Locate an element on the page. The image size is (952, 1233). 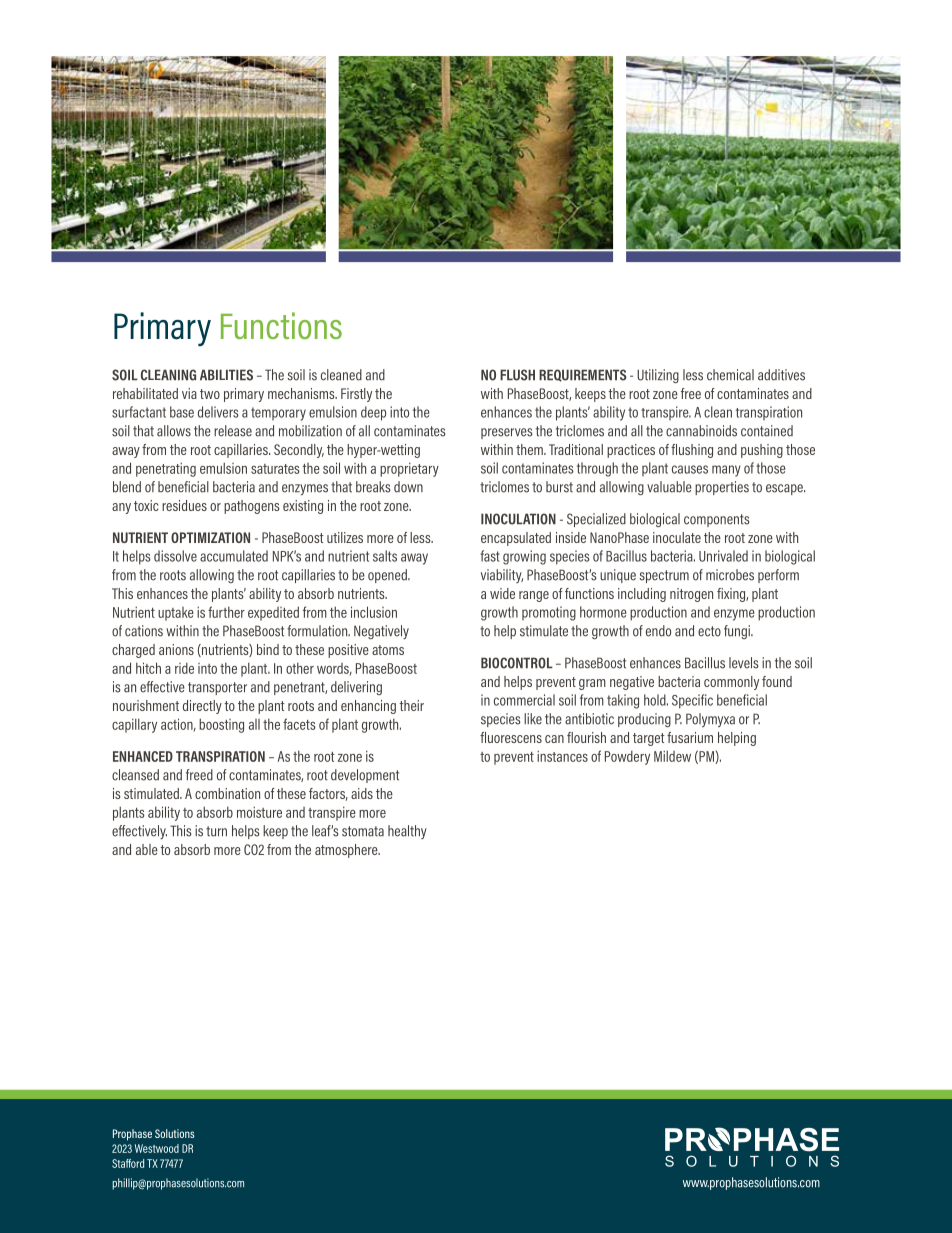
combination is located at coordinates (227, 793).
